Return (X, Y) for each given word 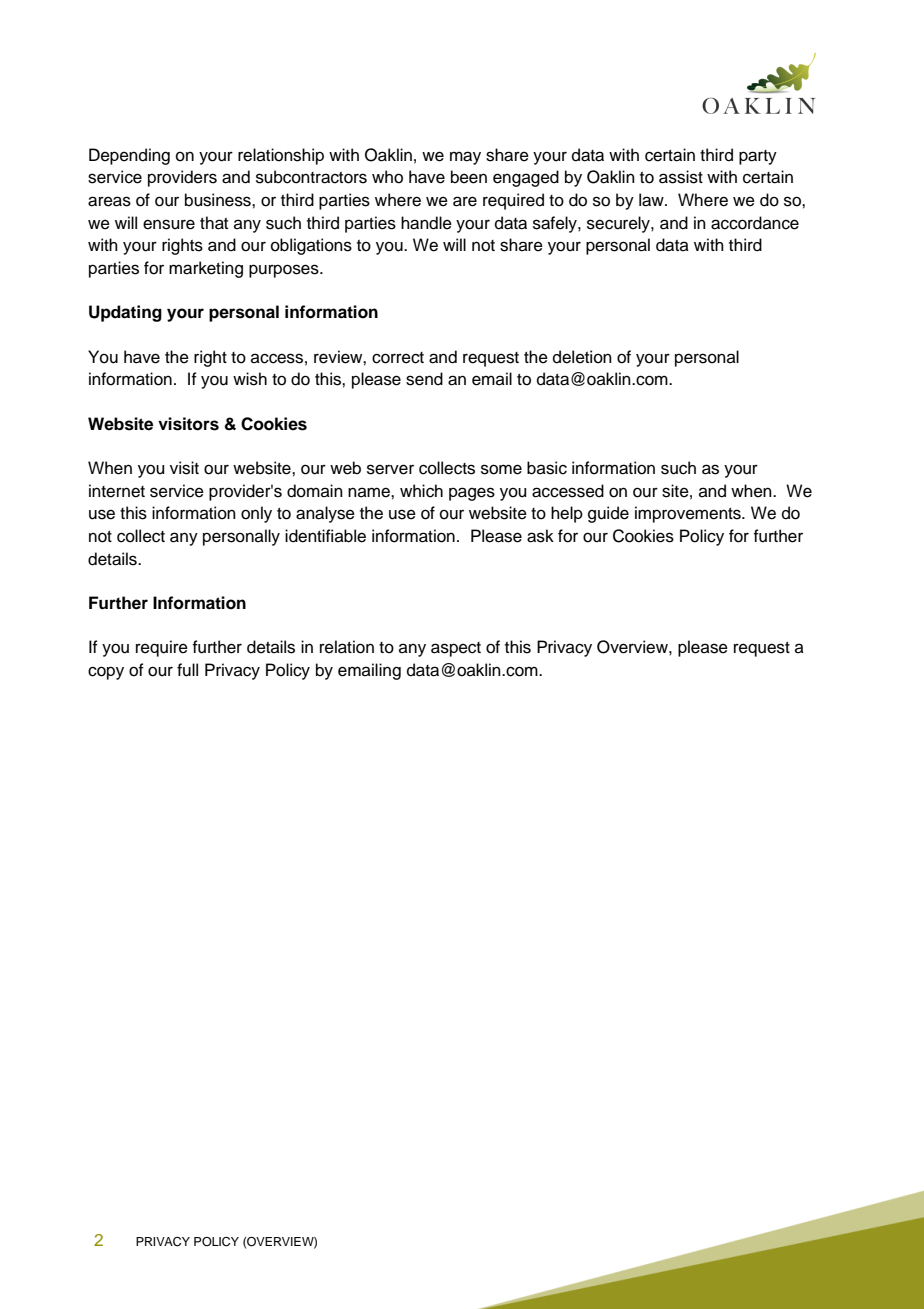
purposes (285, 271)
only (256, 514)
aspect (456, 649)
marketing (206, 269)
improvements (689, 514)
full (187, 670)
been (469, 177)
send (424, 379)
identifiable (325, 536)
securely (619, 224)
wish (250, 379)
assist (681, 177)
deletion (582, 357)
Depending (129, 156)
